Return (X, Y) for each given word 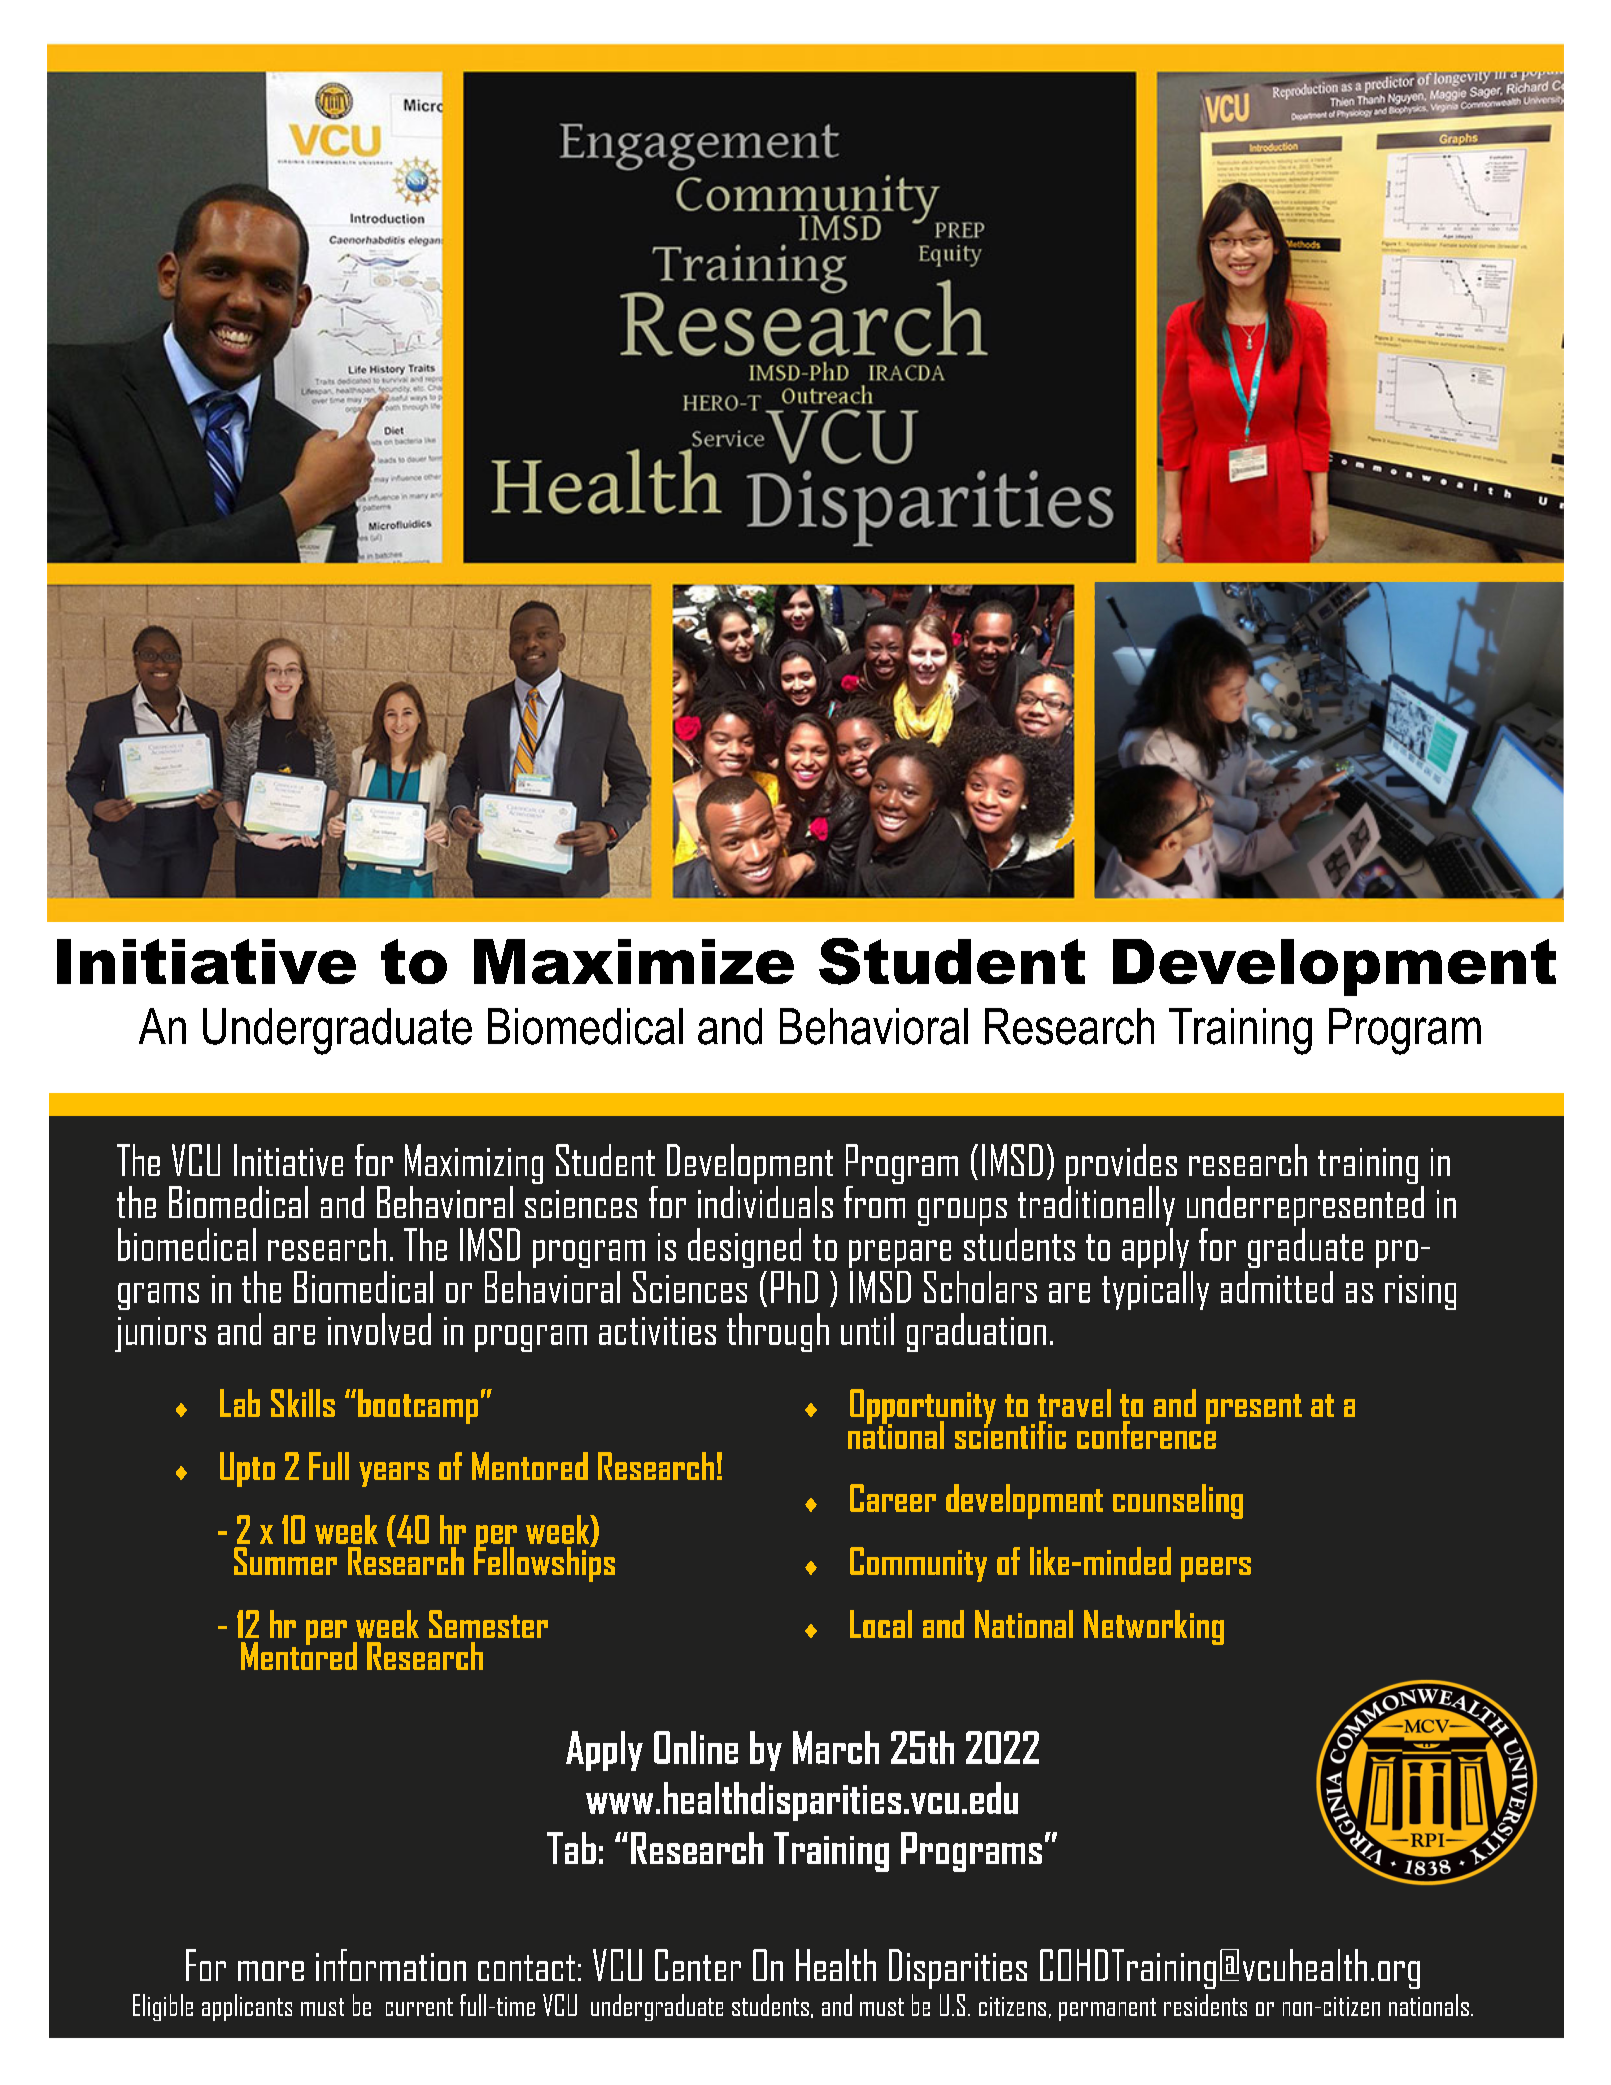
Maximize (634, 961)
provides (1121, 1164)
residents (1205, 2005)
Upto (247, 1469)
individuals (765, 1202)
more (271, 1971)
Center (698, 1965)
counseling (1178, 1501)
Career (893, 1498)
